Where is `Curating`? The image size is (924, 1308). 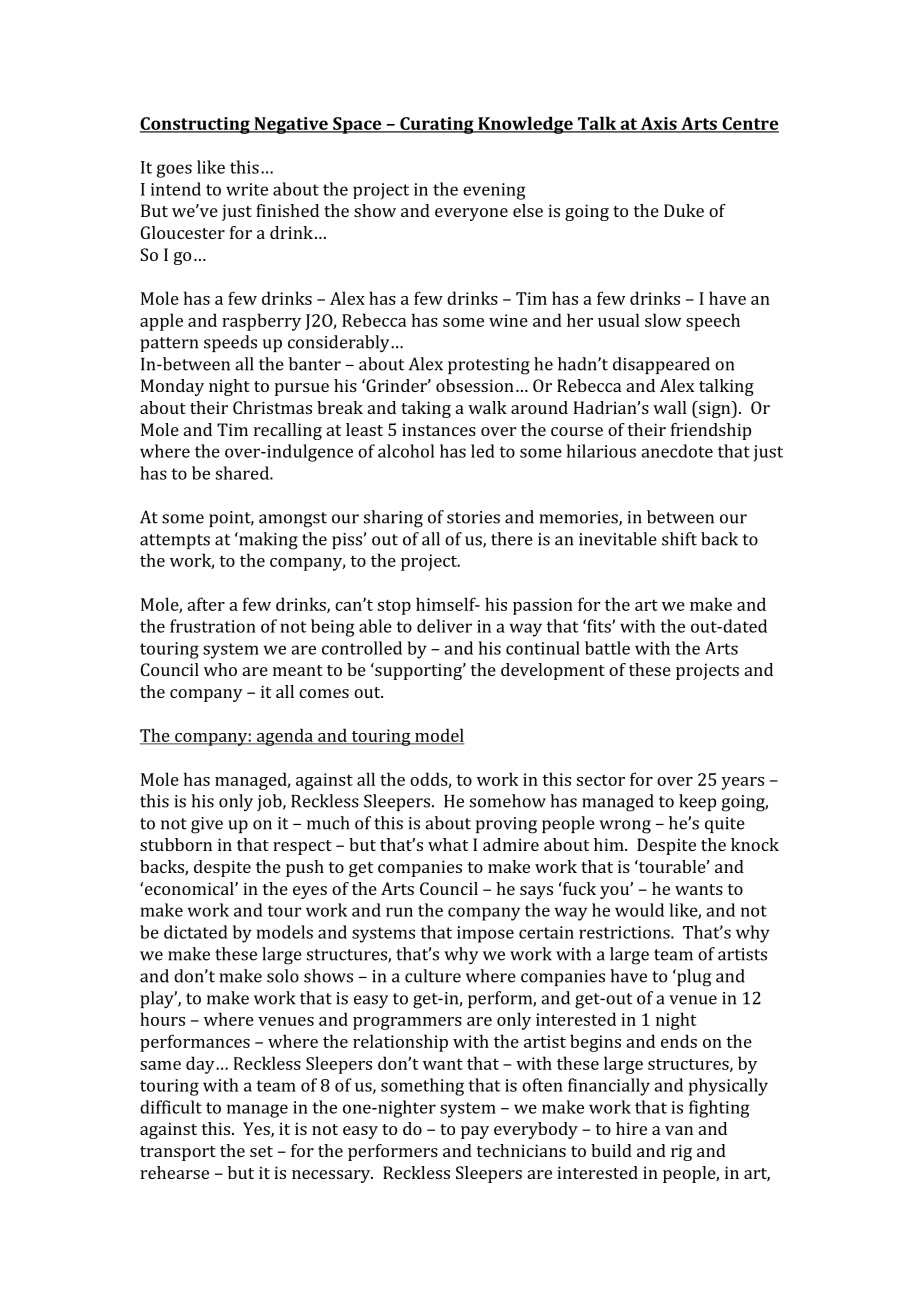
Curating is located at coordinates (437, 125).
